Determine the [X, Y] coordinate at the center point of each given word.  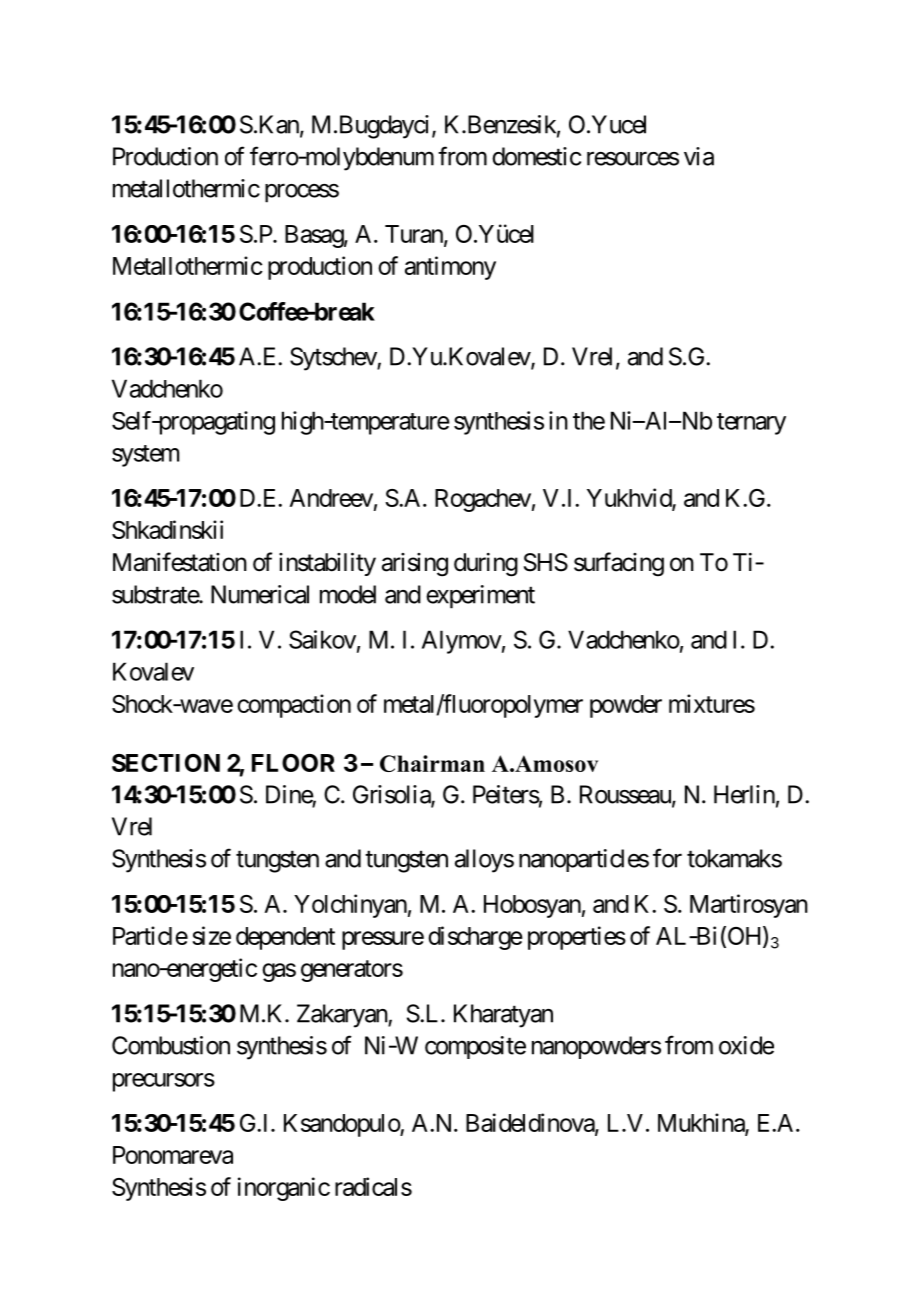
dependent [285, 938]
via [699, 156]
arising [415, 565]
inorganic [284, 1189]
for [667, 858]
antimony [450, 268]
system [145, 456]
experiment [480, 597]
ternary [751, 424]
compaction [294, 706]
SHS [546, 562]
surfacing [619, 564]
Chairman [432, 763]
